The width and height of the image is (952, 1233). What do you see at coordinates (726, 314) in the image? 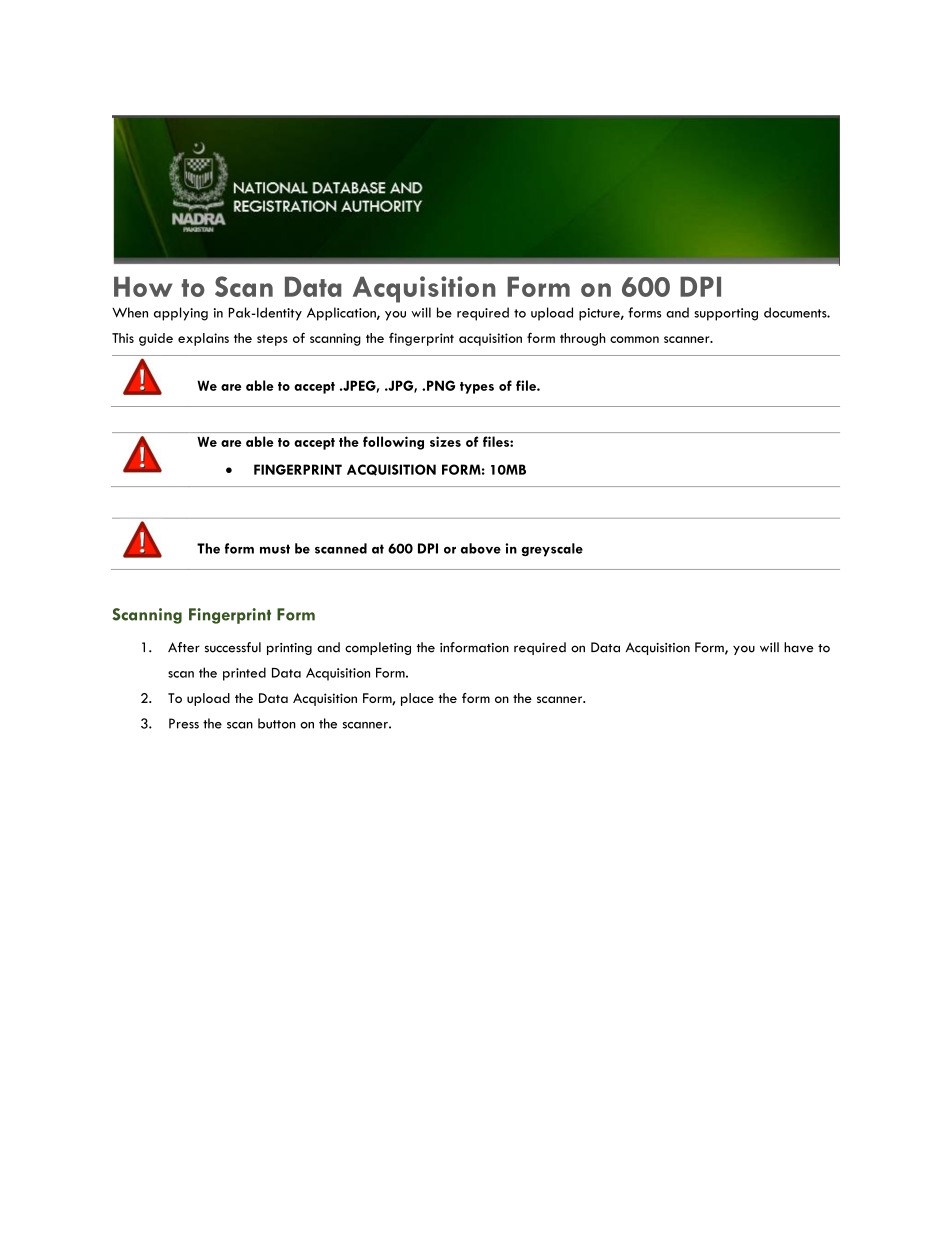
I see `supporting` at bounding box center [726, 314].
